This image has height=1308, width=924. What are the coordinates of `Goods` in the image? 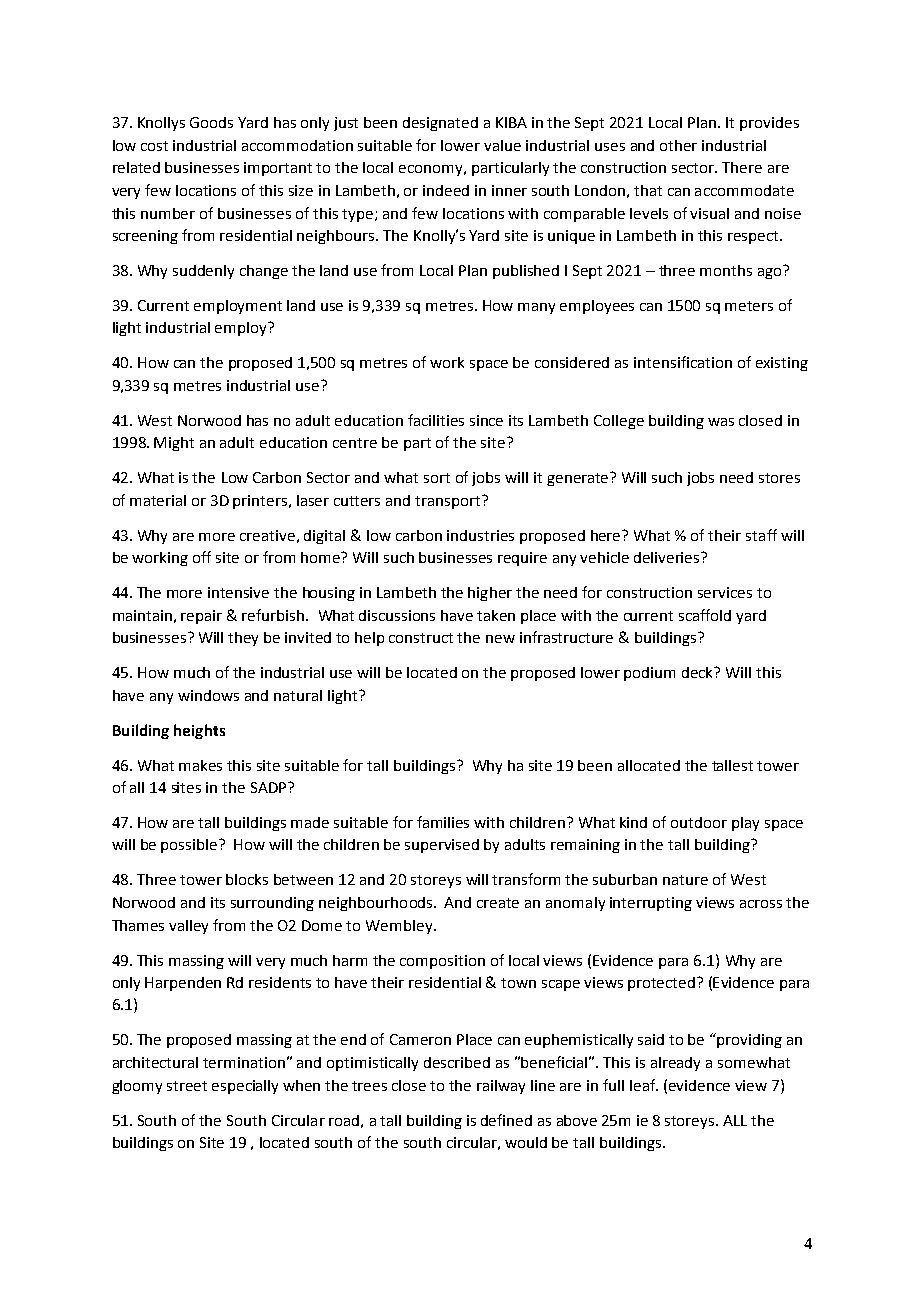 It's located at (211, 122).
